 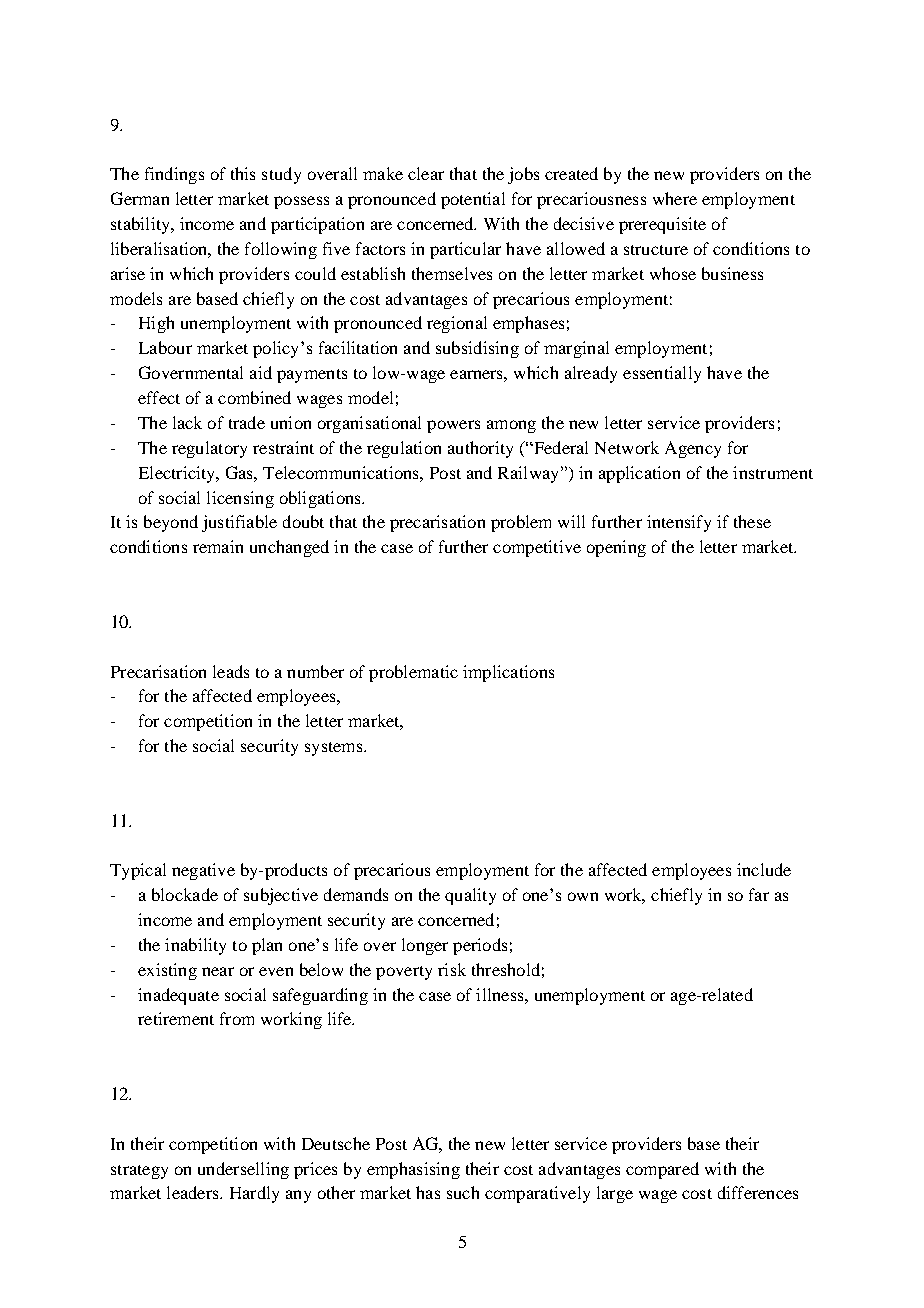 I want to click on where, so click(x=675, y=198).
